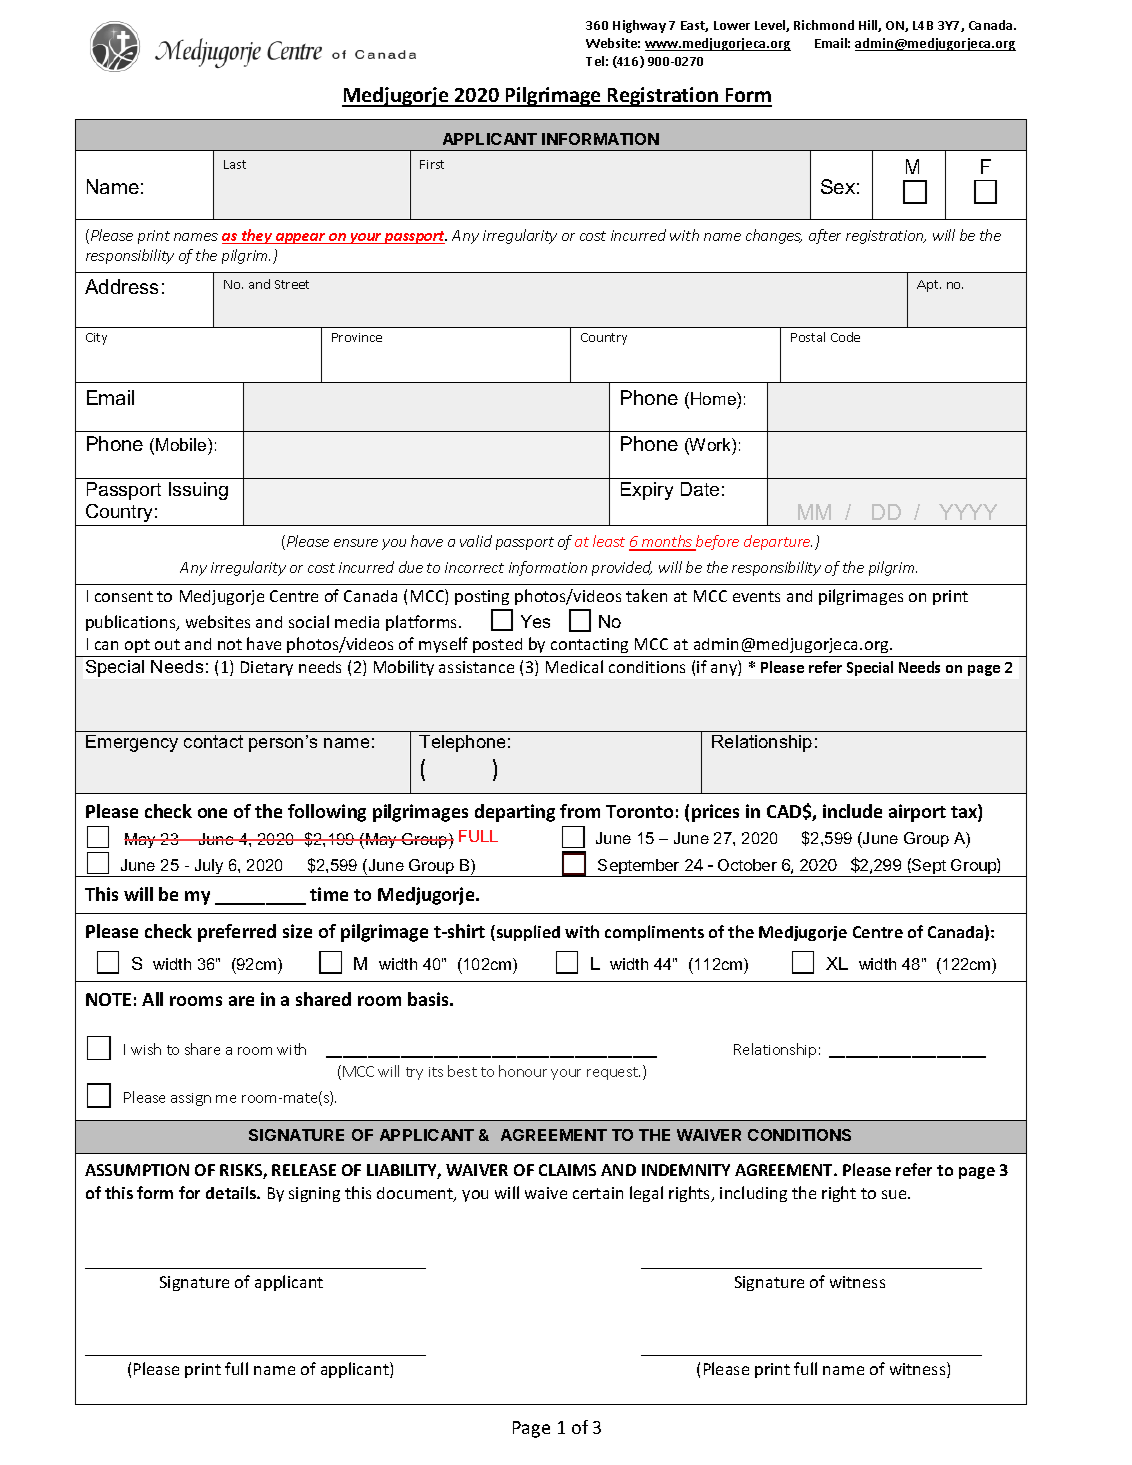  Describe the element at coordinates (647, 491) in the page. I see `Expiry` at that location.
